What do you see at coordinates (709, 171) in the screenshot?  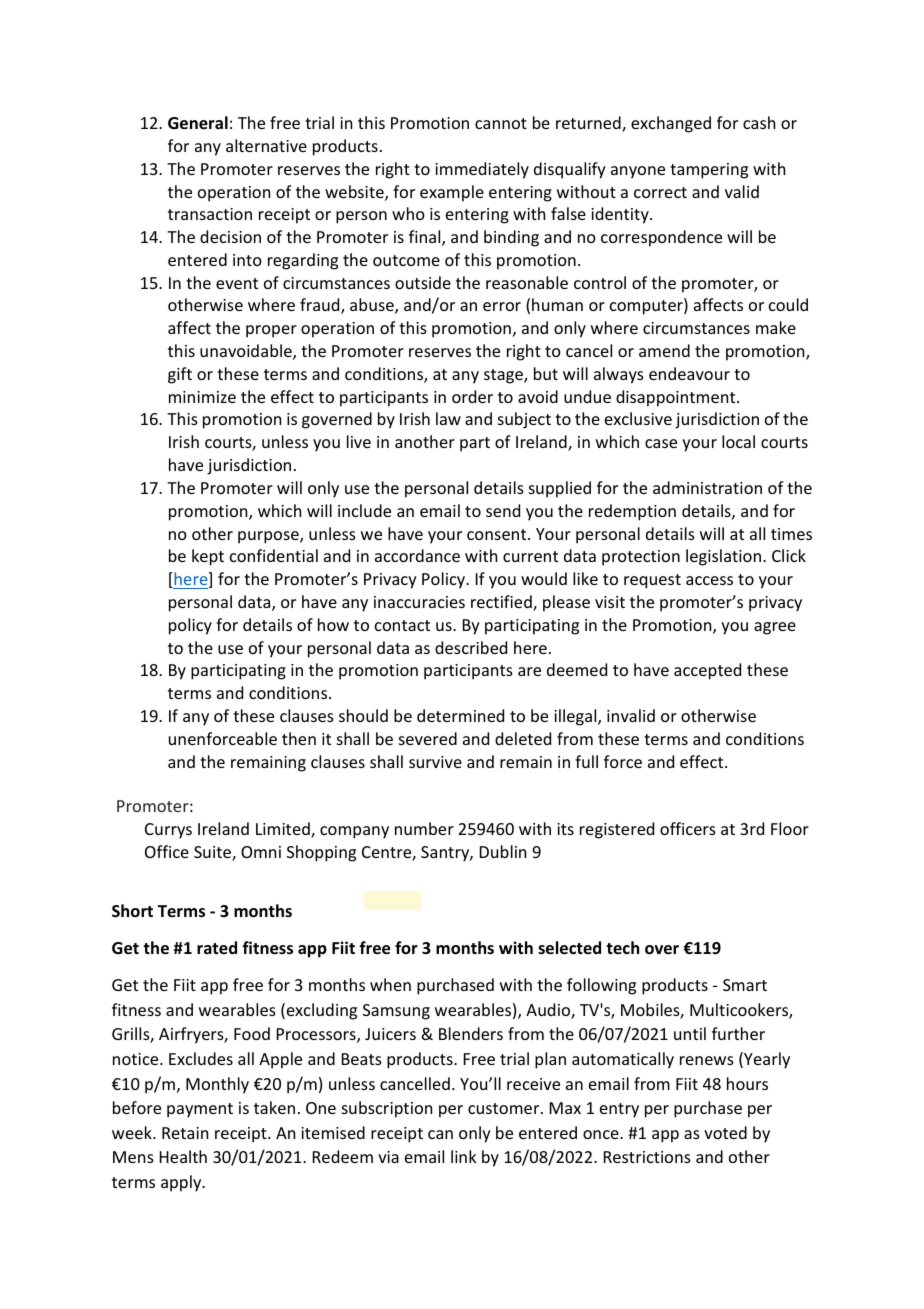 I see `tampering` at bounding box center [709, 171].
